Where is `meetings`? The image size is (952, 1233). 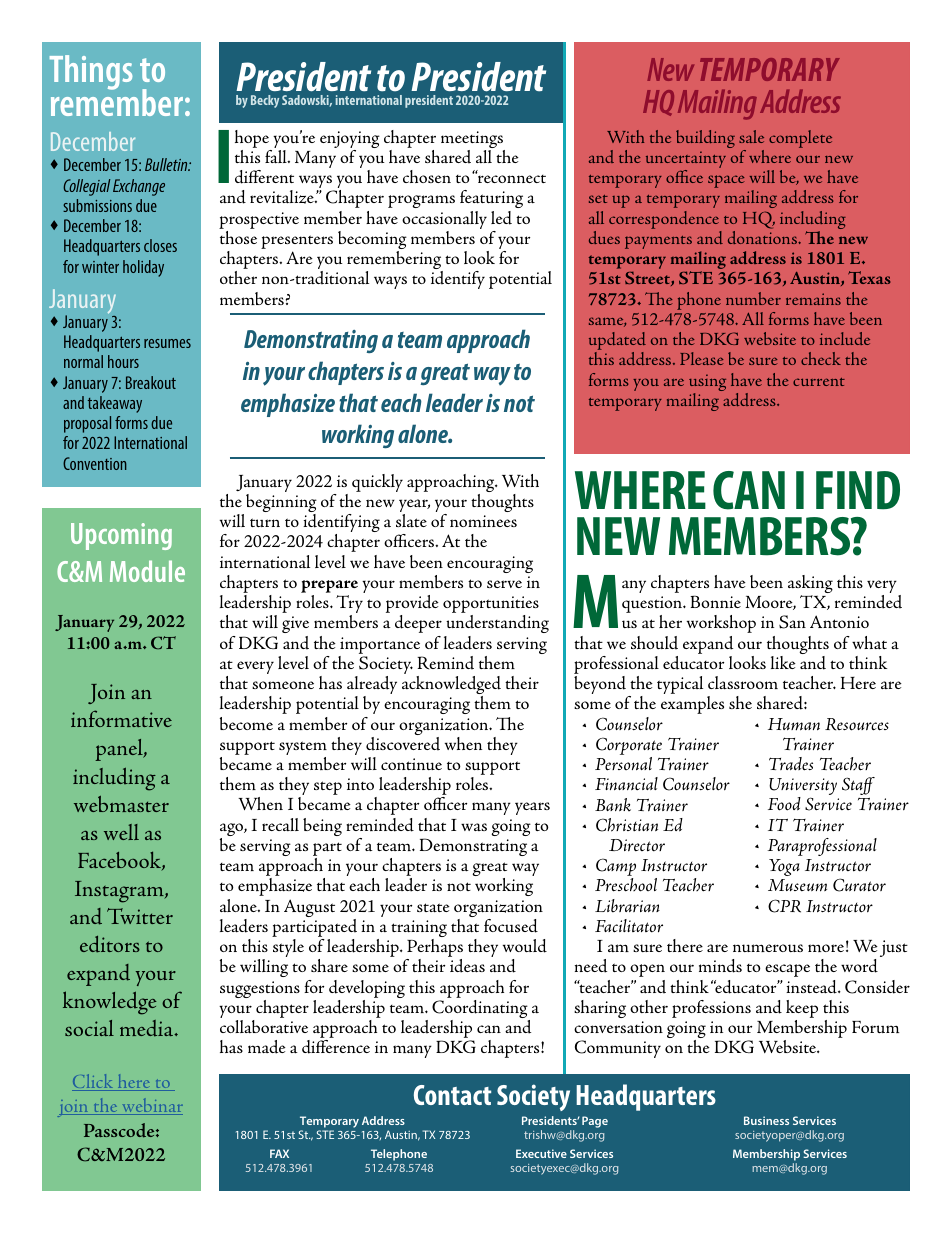
meetings is located at coordinates (473, 141).
